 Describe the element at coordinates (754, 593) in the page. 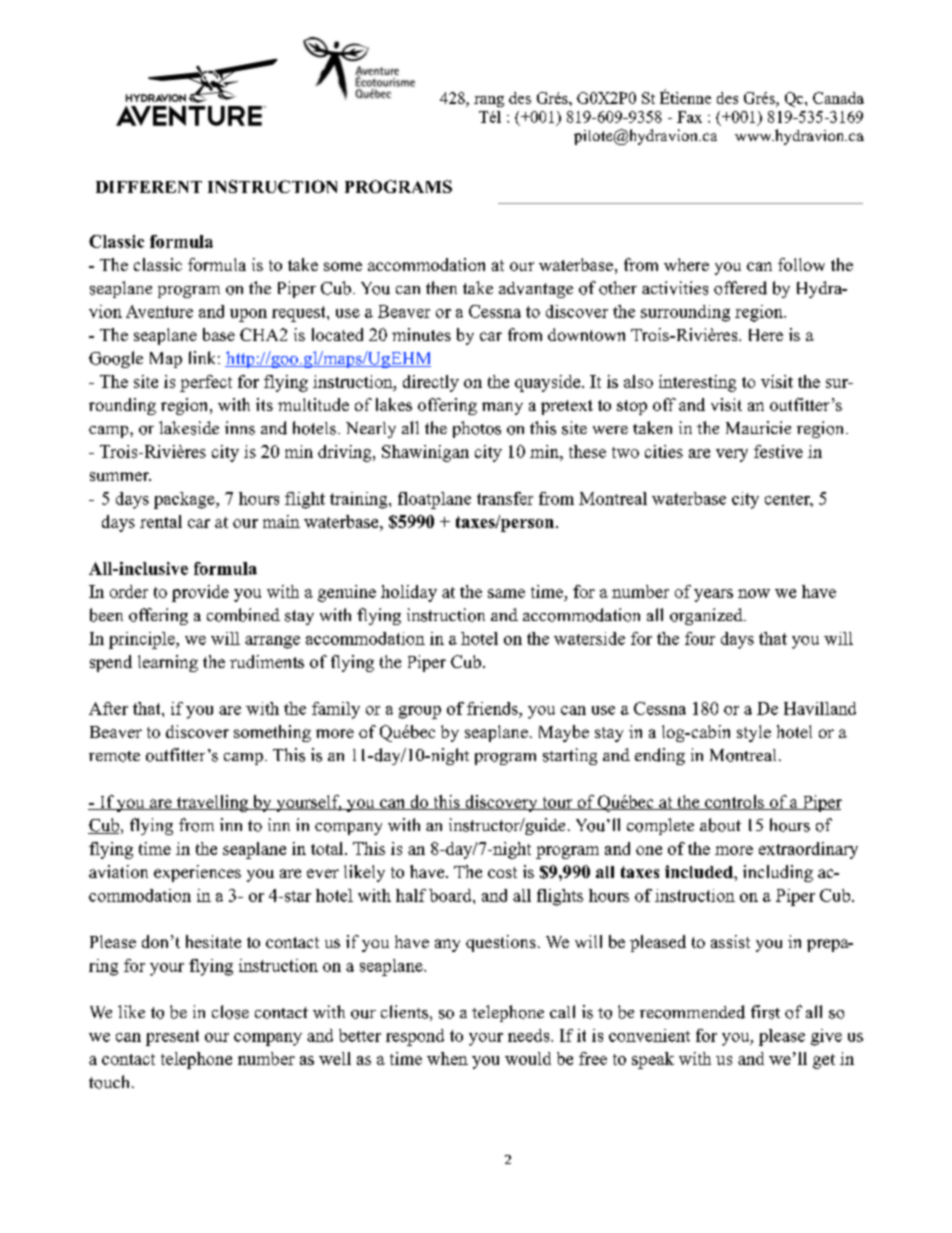

I see `now` at that location.
